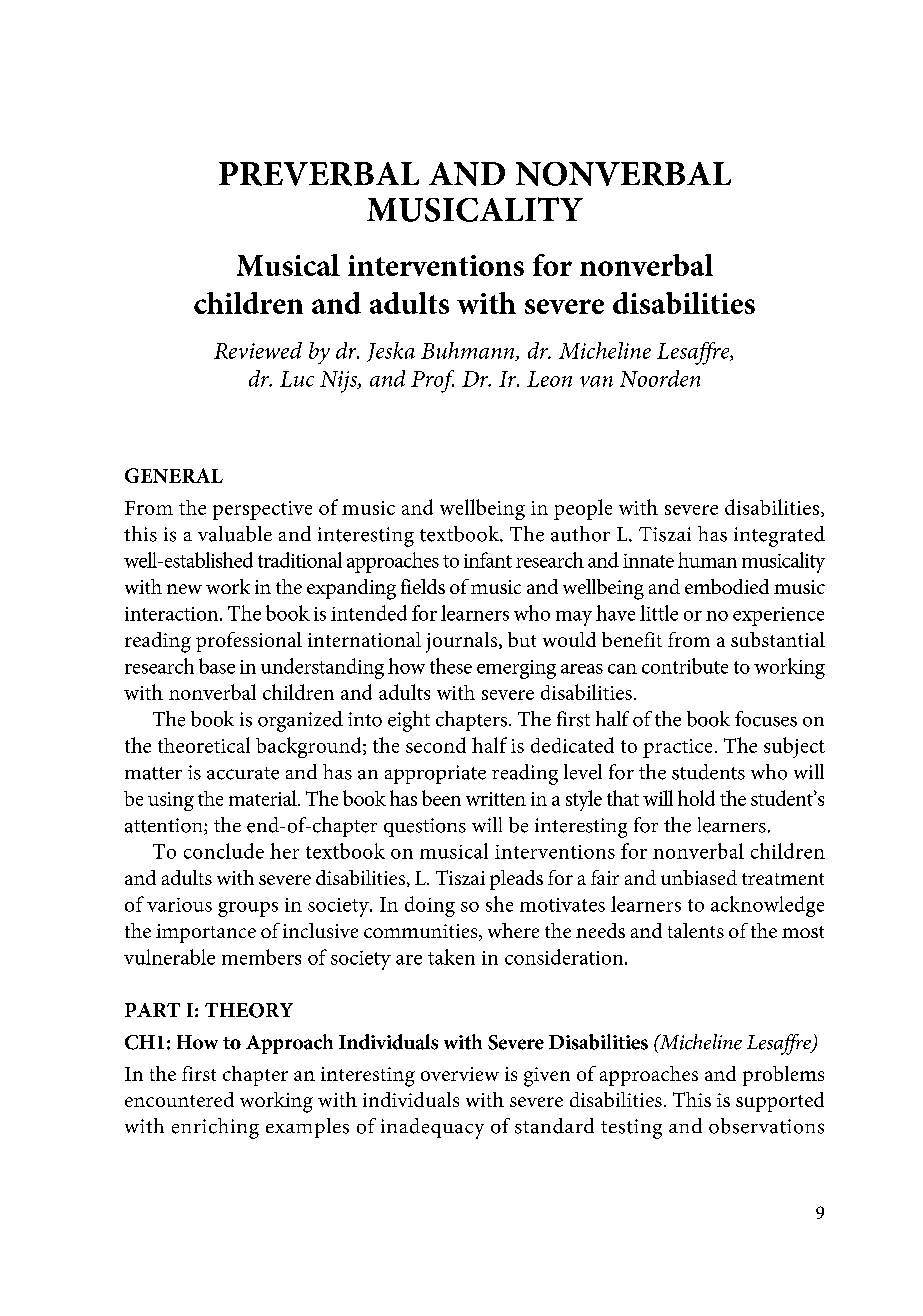 Image resolution: width=923 pixels, height=1316 pixels. Describe the element at coordinates (224, 851) in the screenshot. I see `conclude` at that location.
